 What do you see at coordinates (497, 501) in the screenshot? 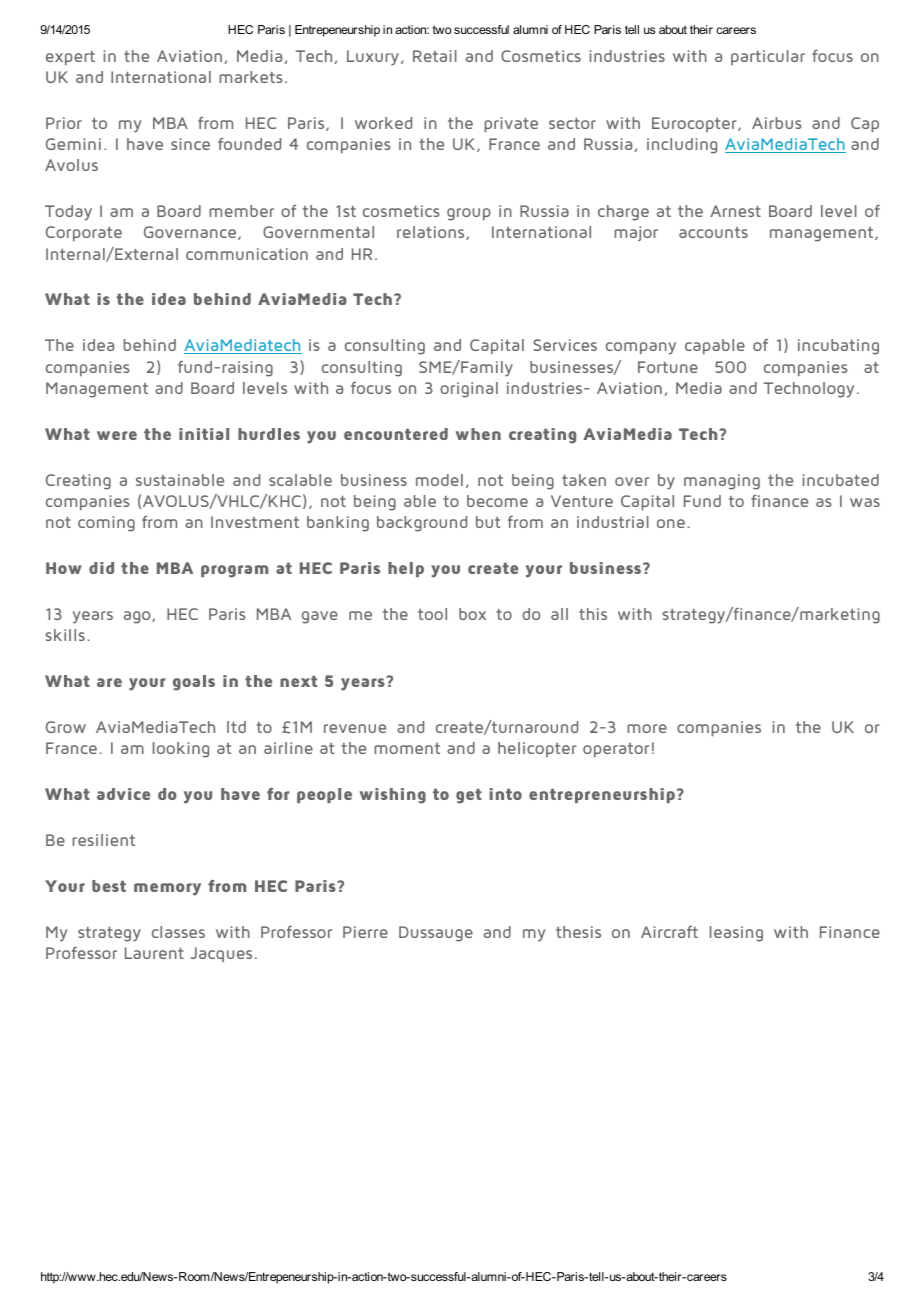
I see `become` at bounding box center [497, 501].
